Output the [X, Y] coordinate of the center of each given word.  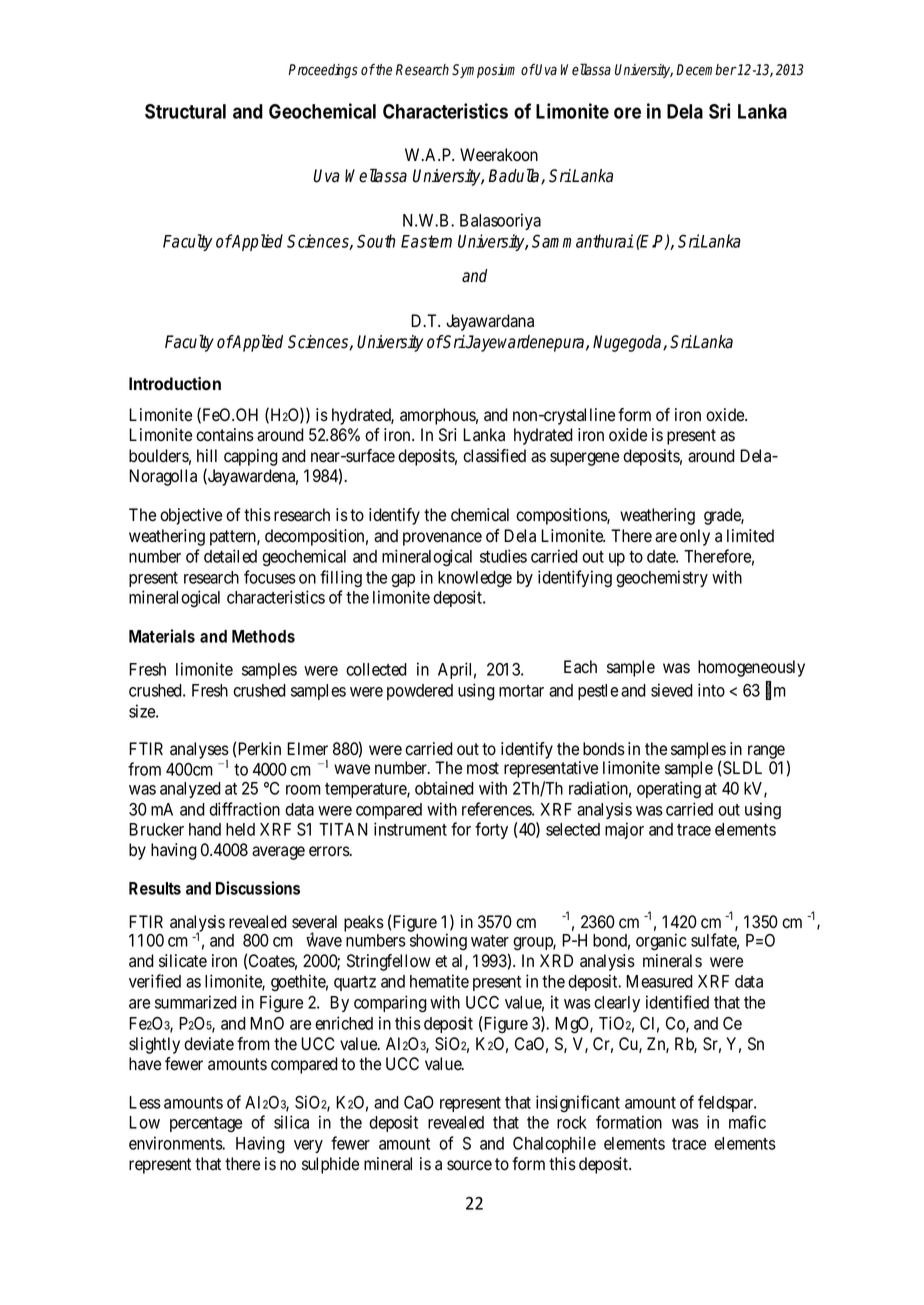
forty [491, 830]
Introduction [175, 383]
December [706, 70]
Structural [185, 111]
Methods [263, 636]
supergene [584, 459]
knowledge [475, 579]
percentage [206, 1124]
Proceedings [323, 71]
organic [661, 942]
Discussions [258, 888]
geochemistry [662, 579]
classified [494, 456]
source [469, 1165]
